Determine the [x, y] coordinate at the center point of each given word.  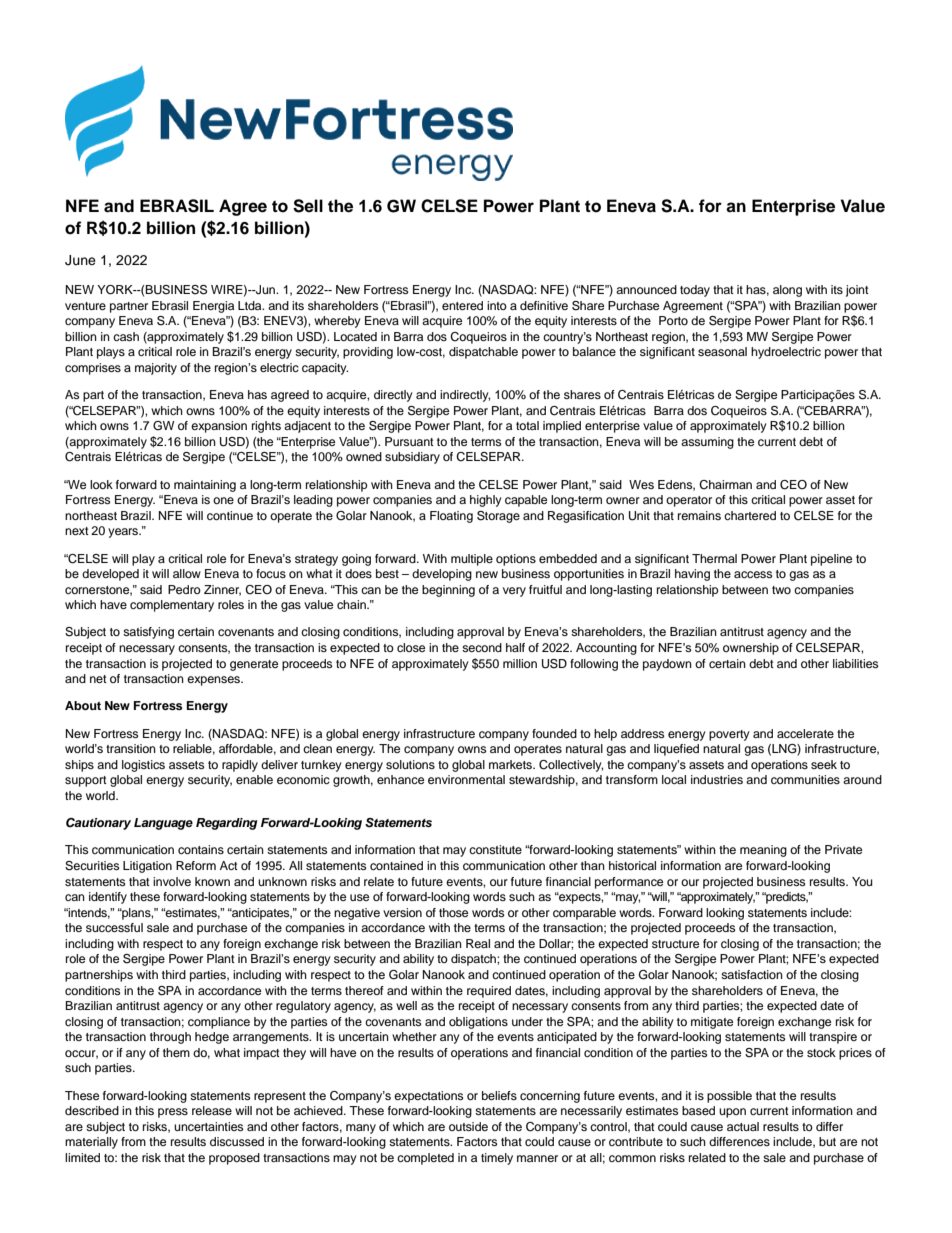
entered [462, 305]
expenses [214, 681]
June [80, 260]
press [173, 1113]
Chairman [725, 485]
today [695, 291]
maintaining [205, 486]
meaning [763, 851]
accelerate [805, 733]
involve [172, 881]
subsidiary [412, 458]
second [482, 647]
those [453, 912]
